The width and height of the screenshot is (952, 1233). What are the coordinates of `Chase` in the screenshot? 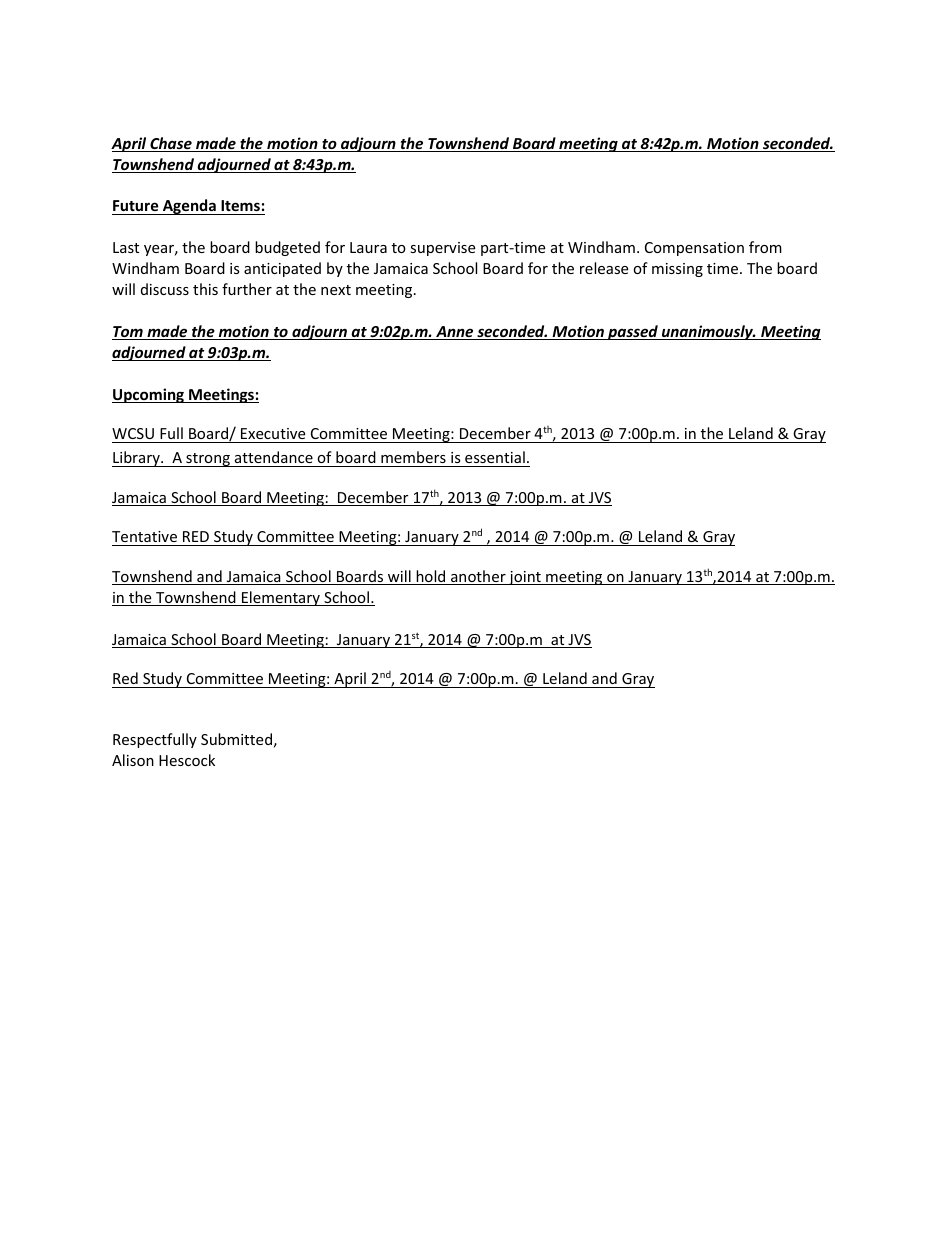 It's located at (171, 144).
